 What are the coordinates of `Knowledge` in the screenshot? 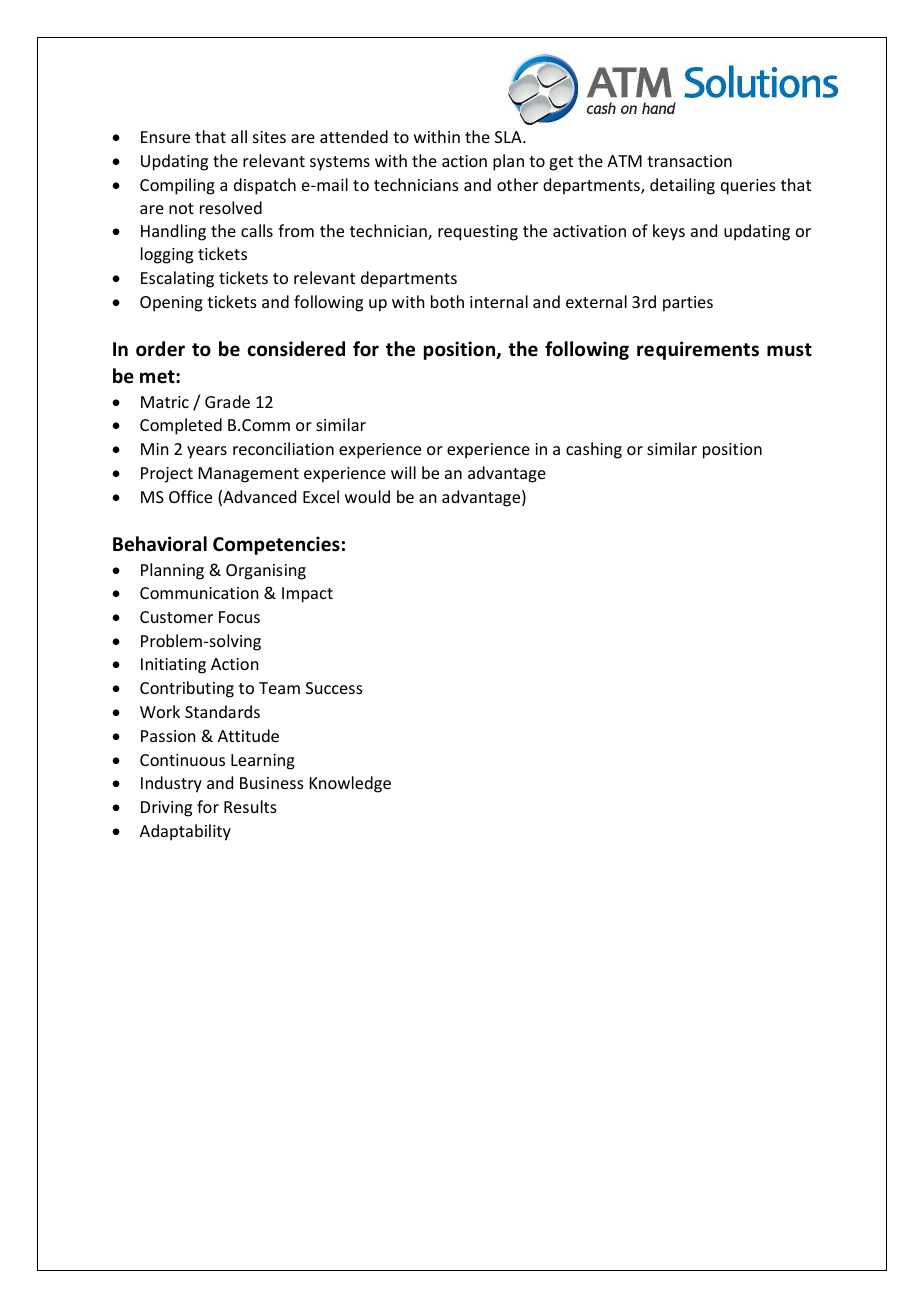 It's located at (350, 784).
